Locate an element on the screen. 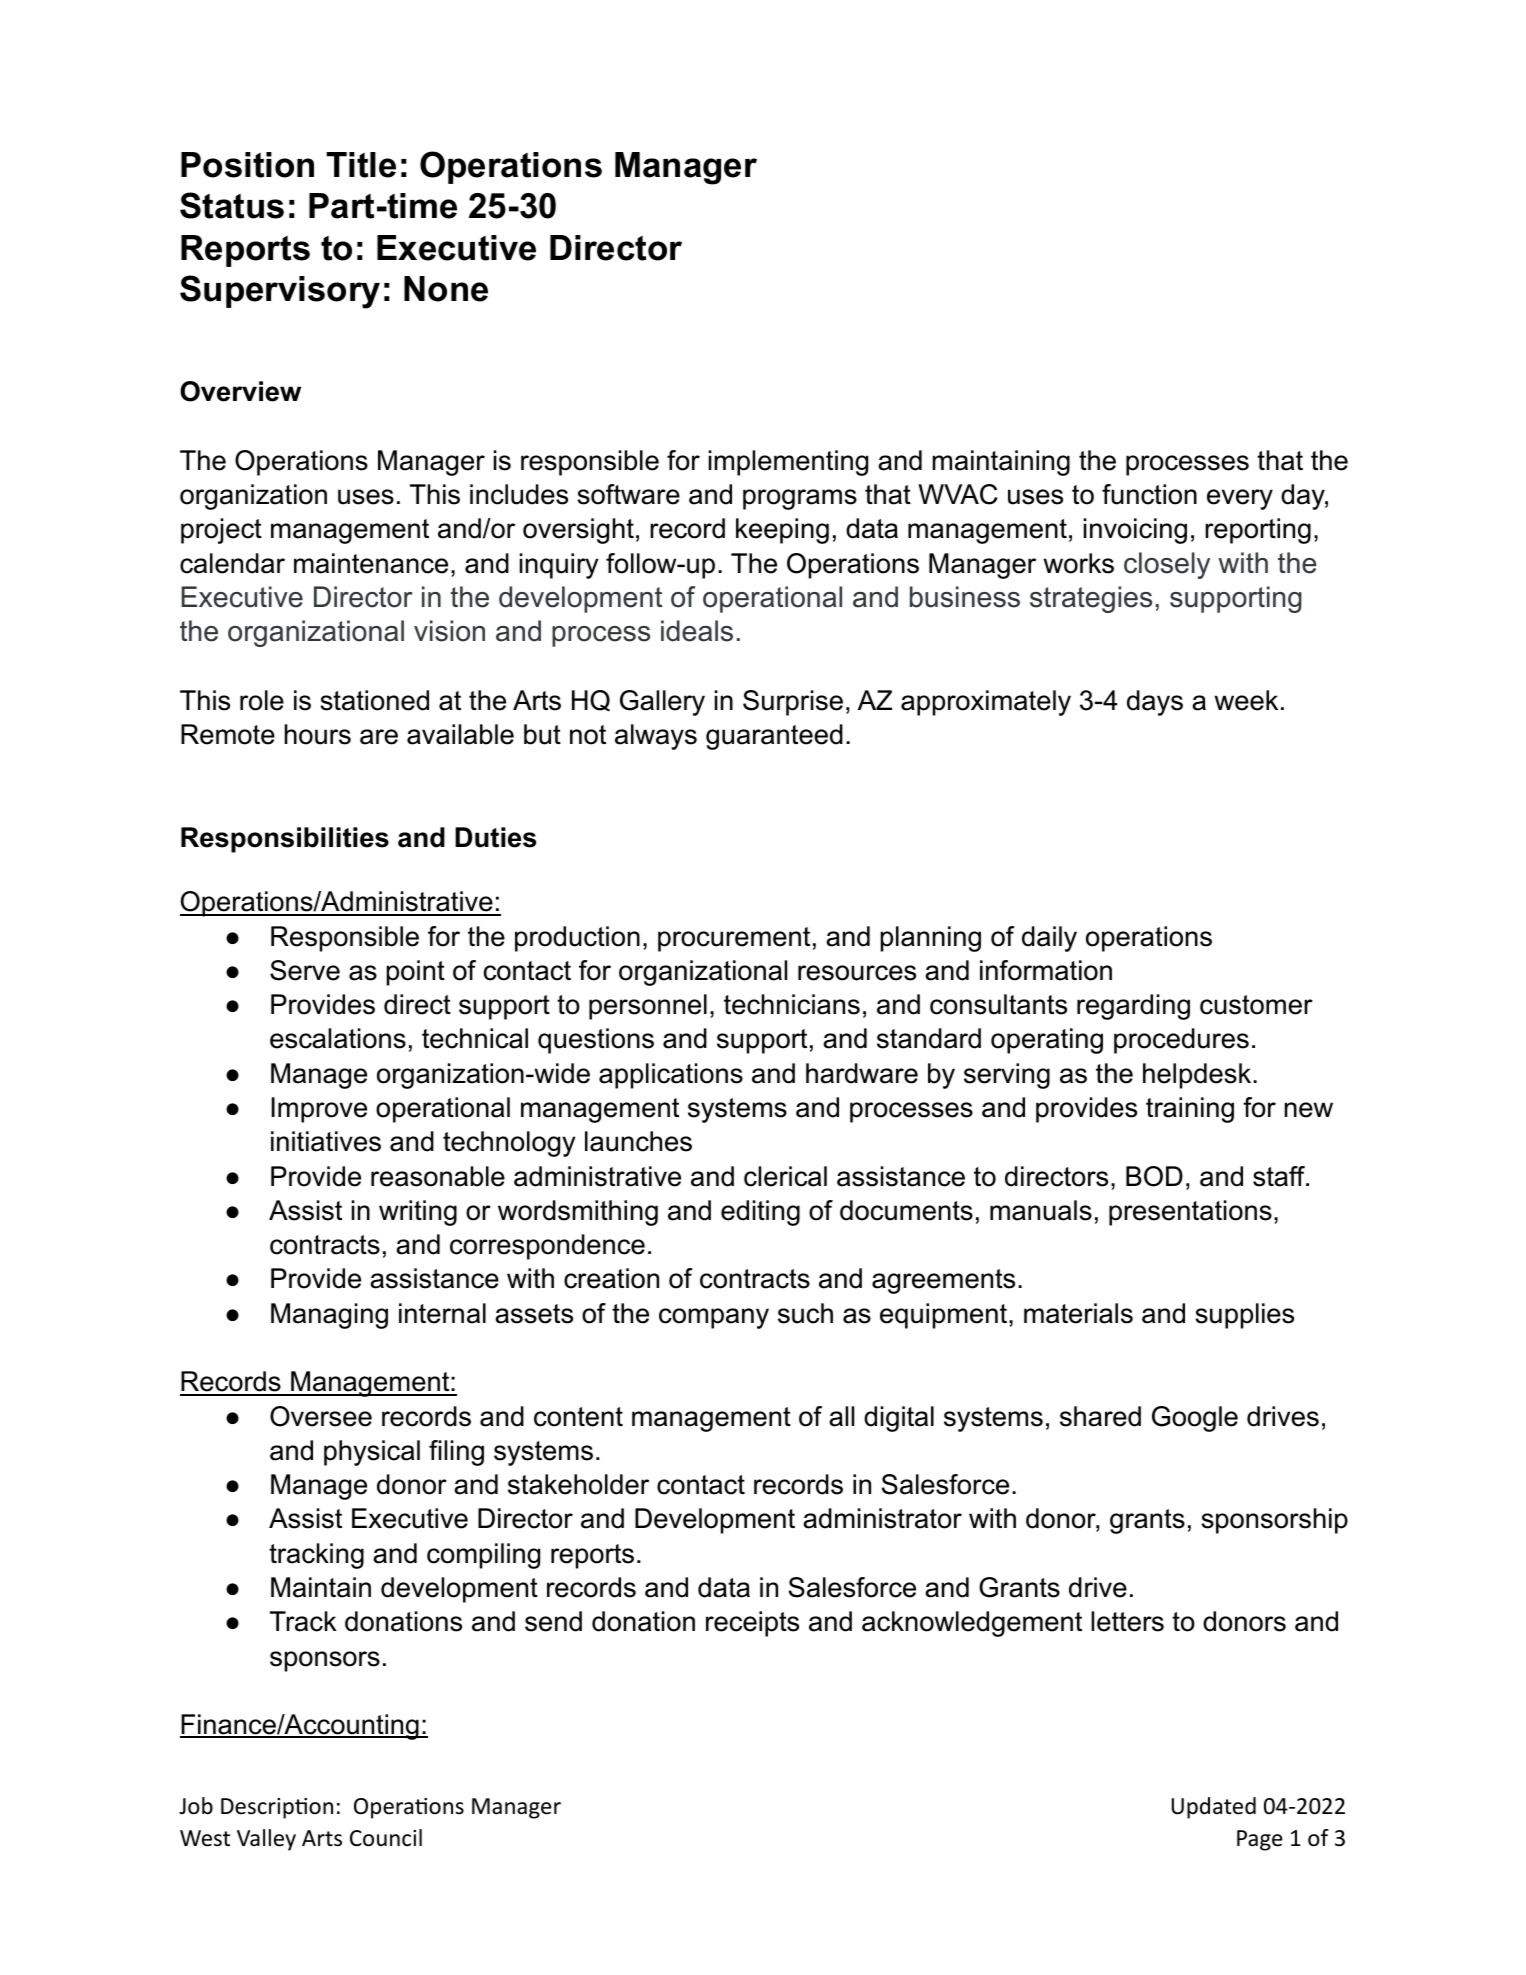 The image size is (1526, 1975). Managing is located at coordinates (329, 1316).
